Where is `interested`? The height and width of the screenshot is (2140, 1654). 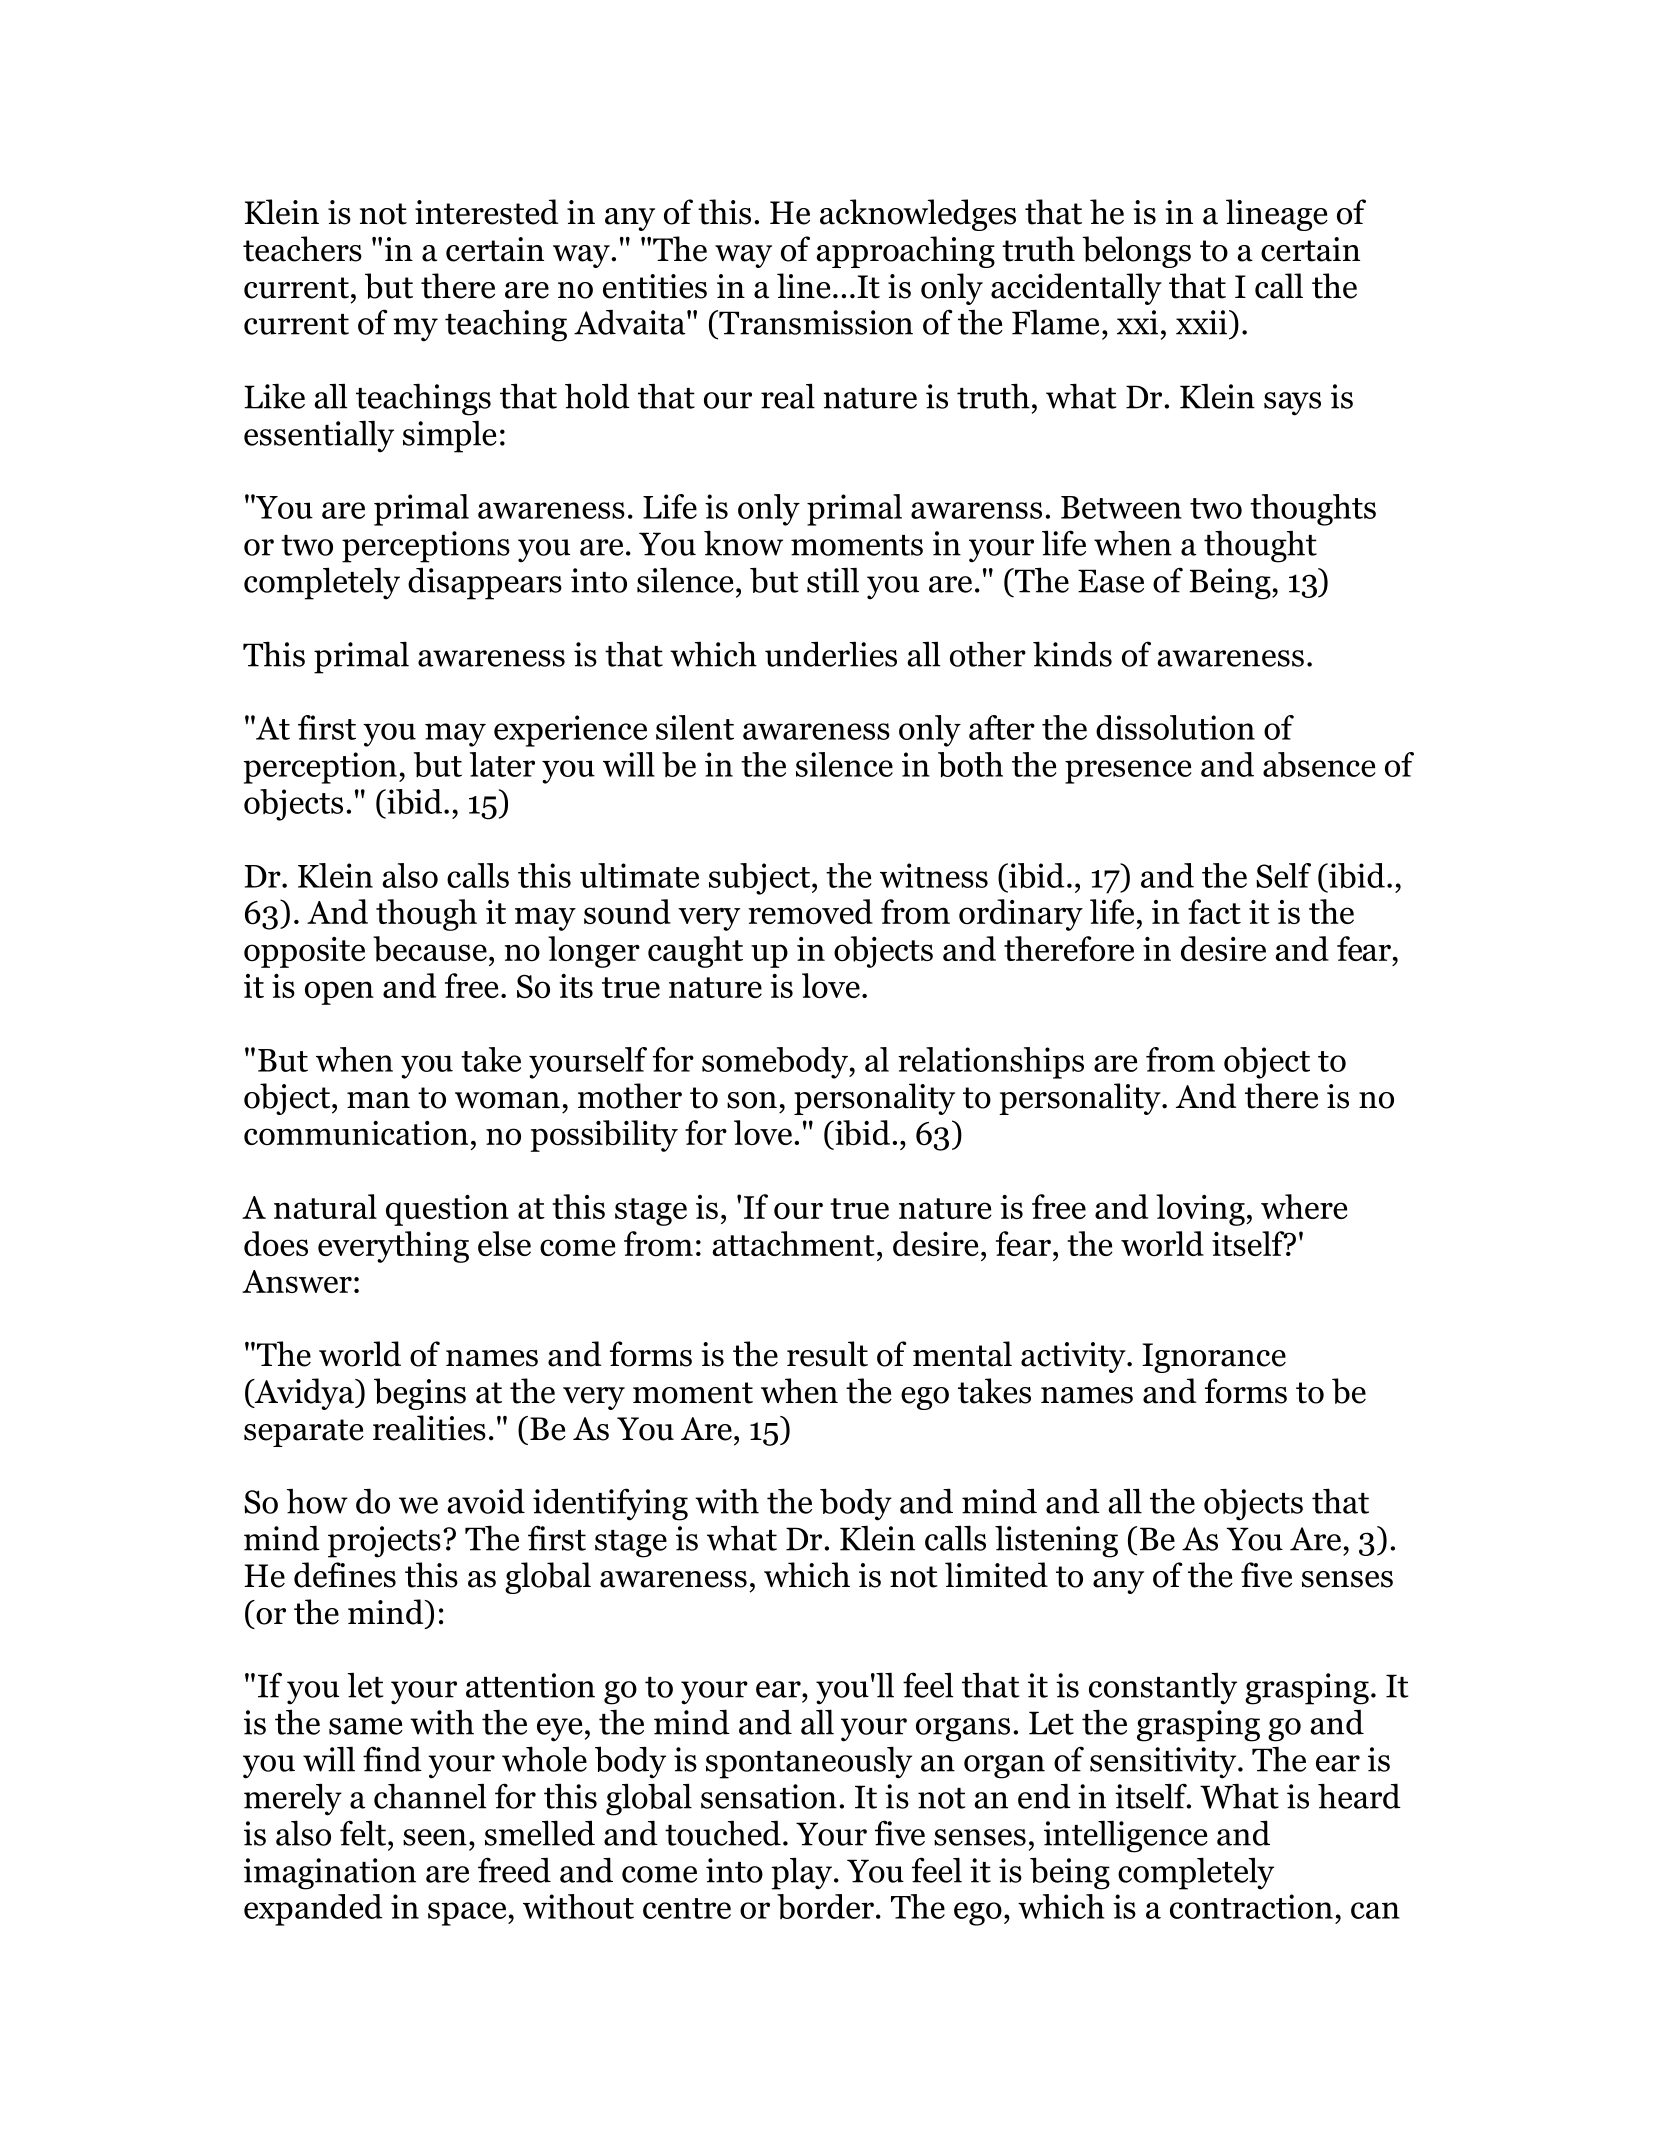 interested is located at coordinates (486, 212).
